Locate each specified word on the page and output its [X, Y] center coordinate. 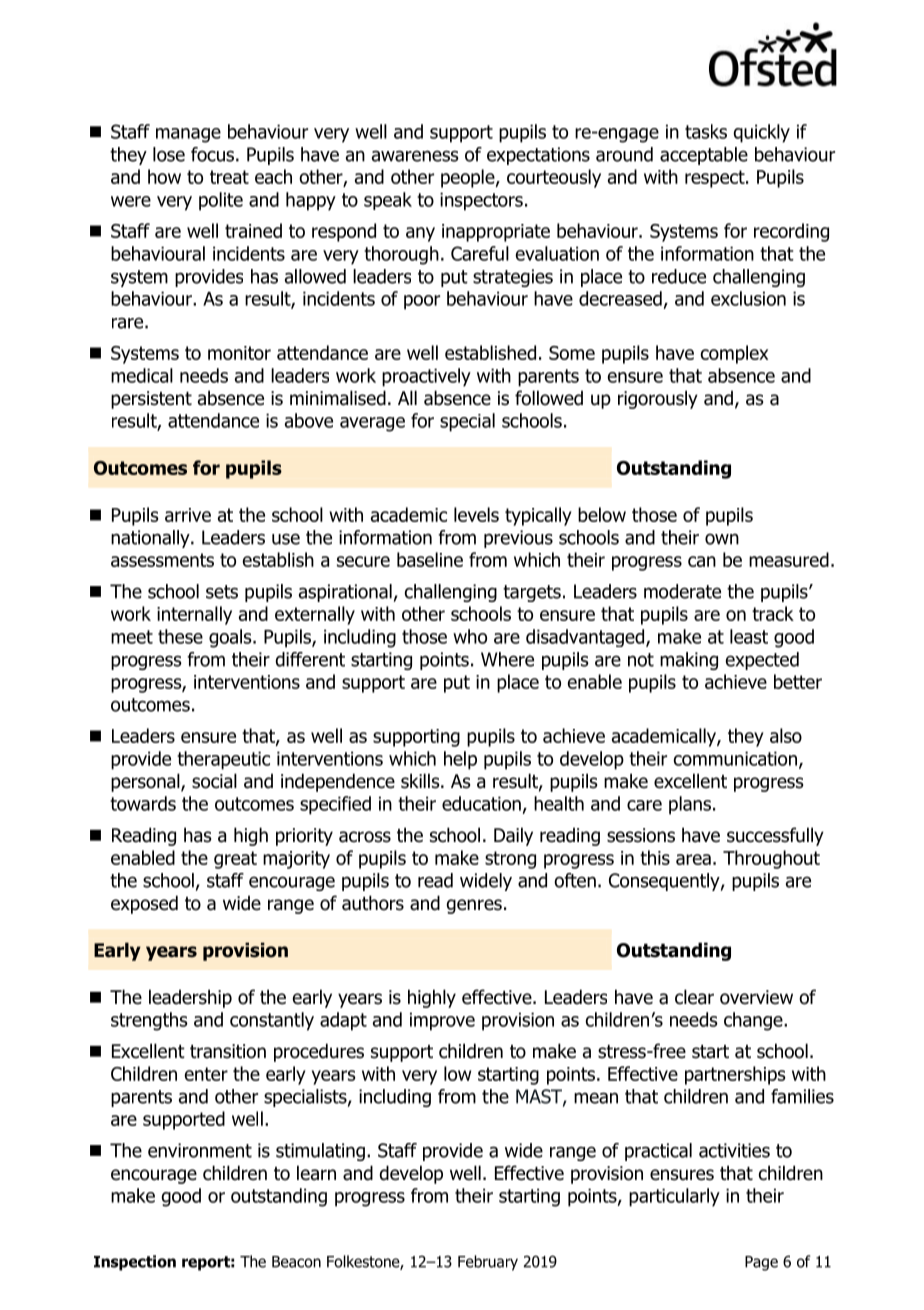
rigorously [658, 399]
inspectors [481, 201]
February [488, 1263]
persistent [151, 400]
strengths [149, 1021]
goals [231, 638]
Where [507, 659]
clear [694, 997]
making [689, 661]
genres [474, 906]
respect [716, 179]
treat [229, 177]
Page [761, 1263]
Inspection [135, 1263]
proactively [426, 377]
